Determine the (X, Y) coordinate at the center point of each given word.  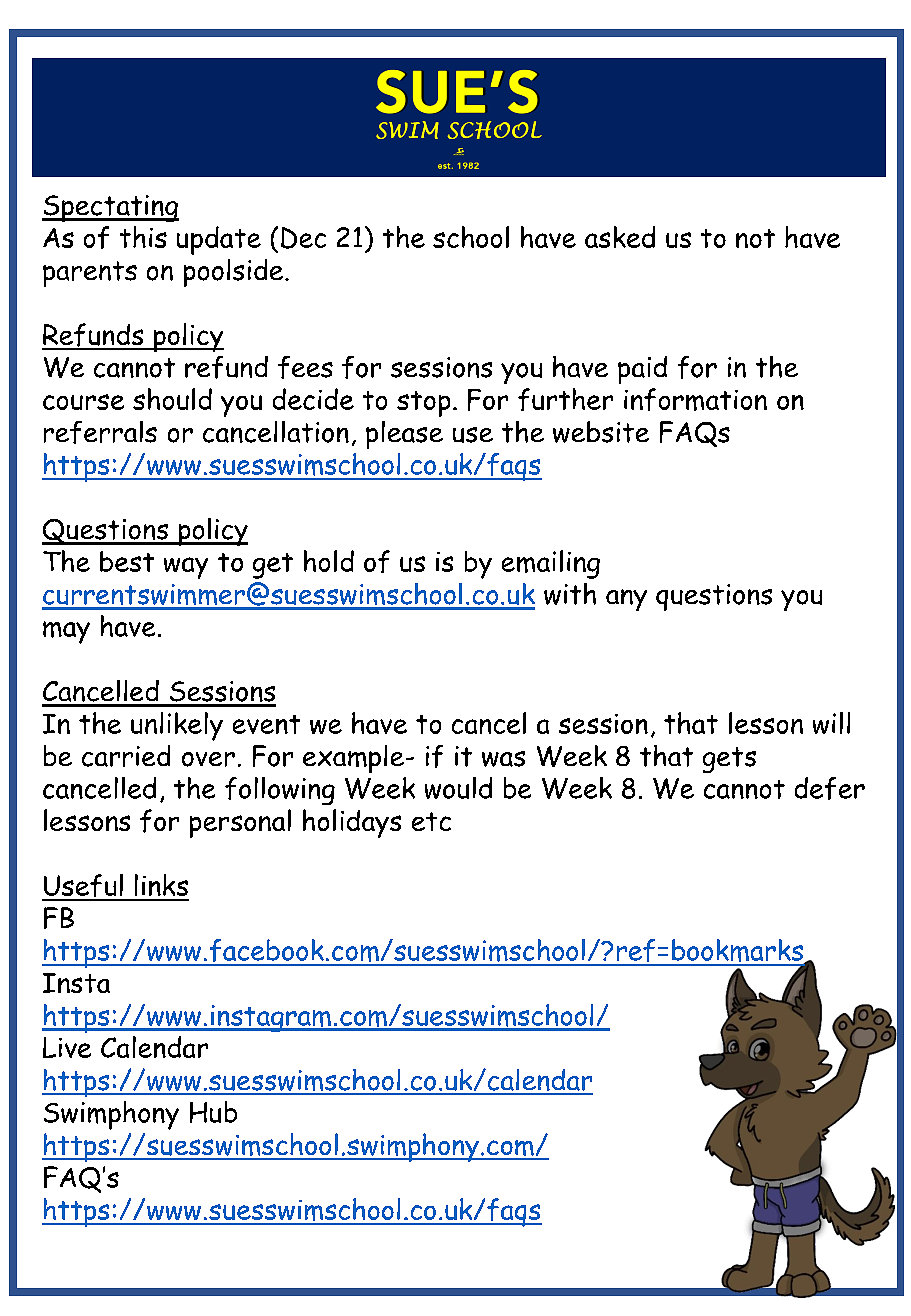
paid (642, 370)
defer (830, 788)
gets (729, 760)
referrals (100, 432)
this (143, 237)
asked (620, 237)
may (66, 632)
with (570, 594)
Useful (83, 887)
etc (431, 821)
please (404, 435)
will (831, 723)
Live (67, 1047)
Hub (213, 1112)
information (695, 399)
